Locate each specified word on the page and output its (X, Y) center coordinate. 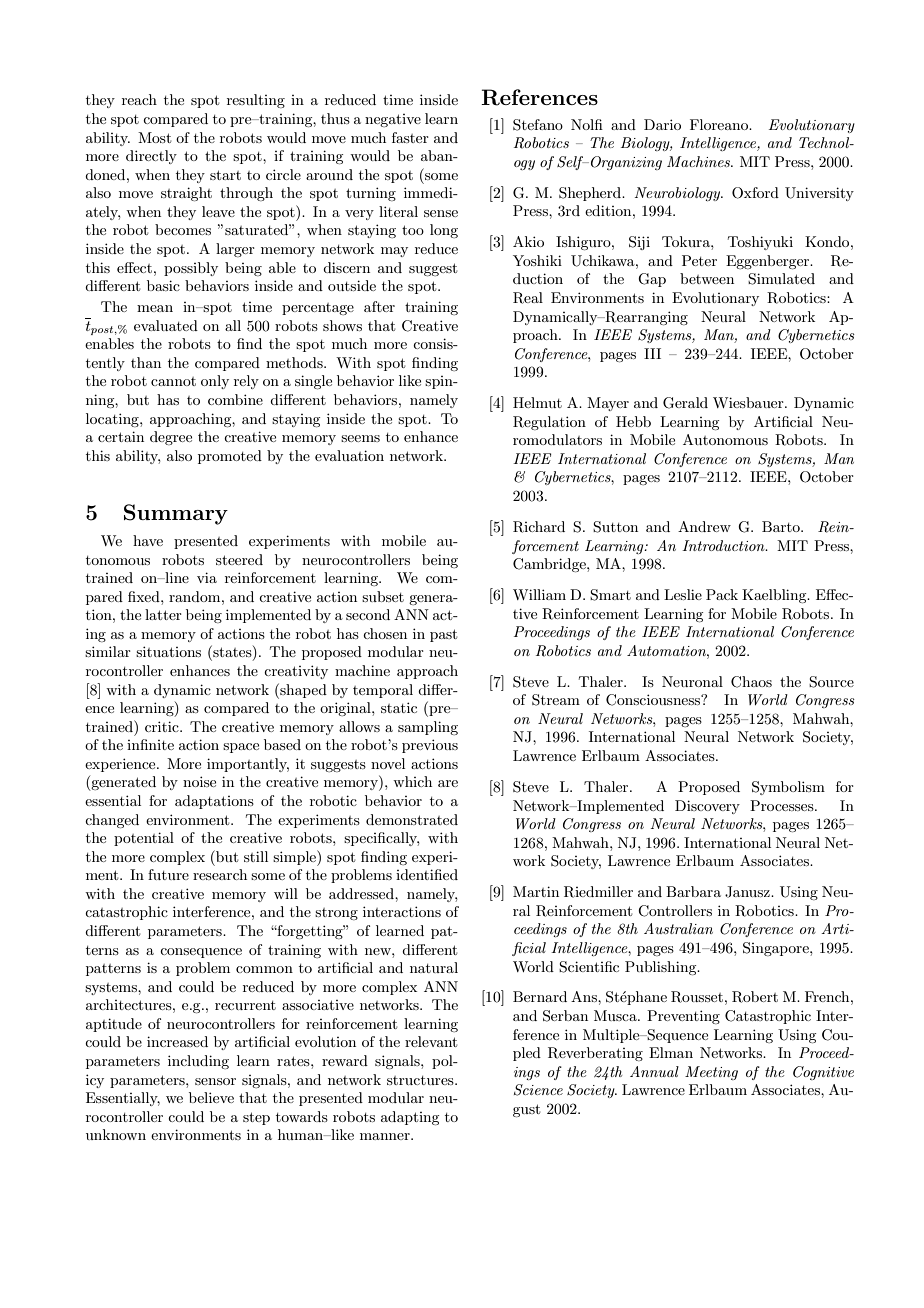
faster (410, 137)
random (196, 596)
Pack (722, 594)
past (443, 635)
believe (211, 1097)
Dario (662, 124)
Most (154, 137)
